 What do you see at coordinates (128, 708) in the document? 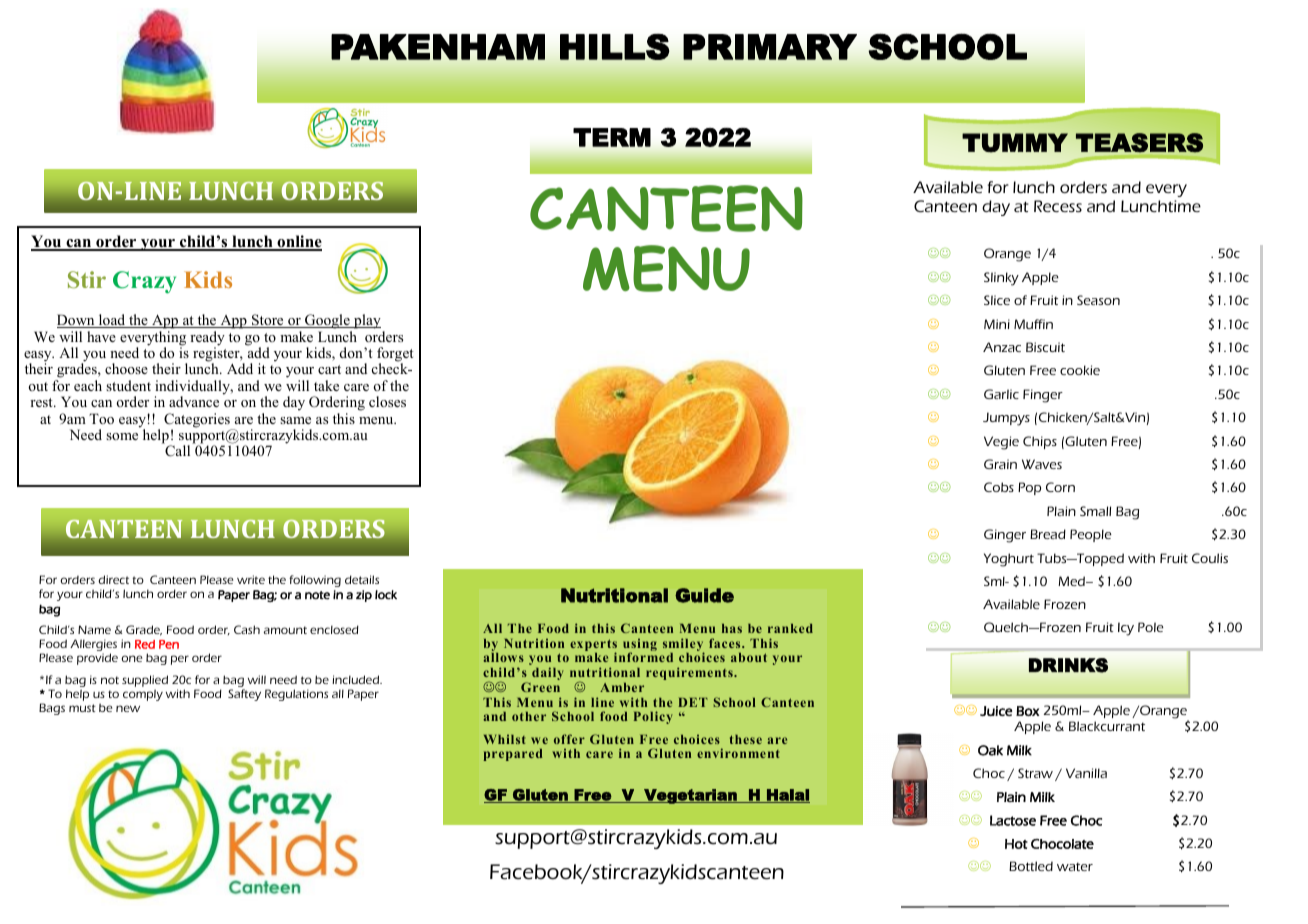
I see `new` at bounding box center [128, 708].
